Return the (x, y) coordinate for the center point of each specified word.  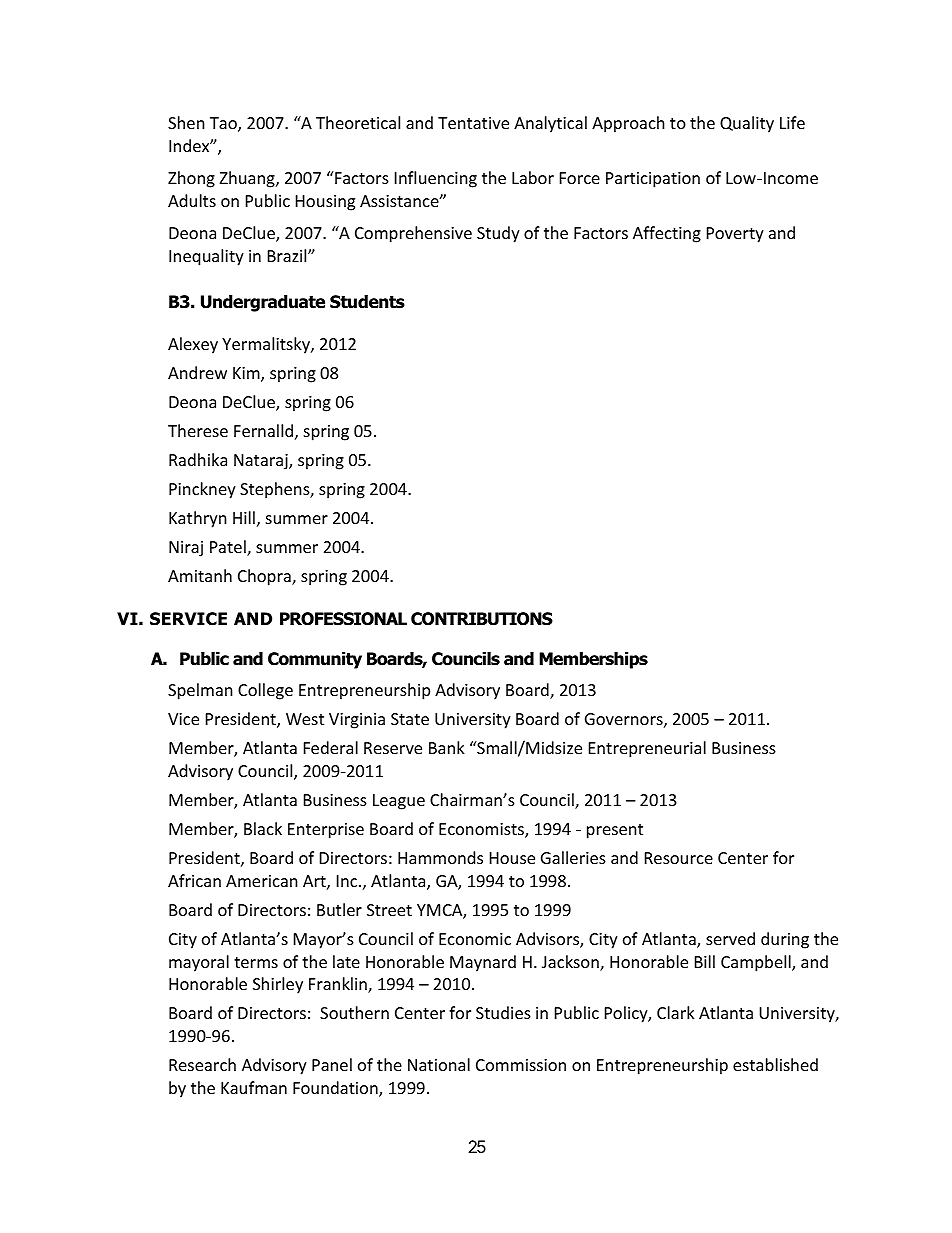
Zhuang (248, 179)
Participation (653, 180)
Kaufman (254, 1087)
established (775, 1064)
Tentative (473, 123)
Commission (521, 1065)
